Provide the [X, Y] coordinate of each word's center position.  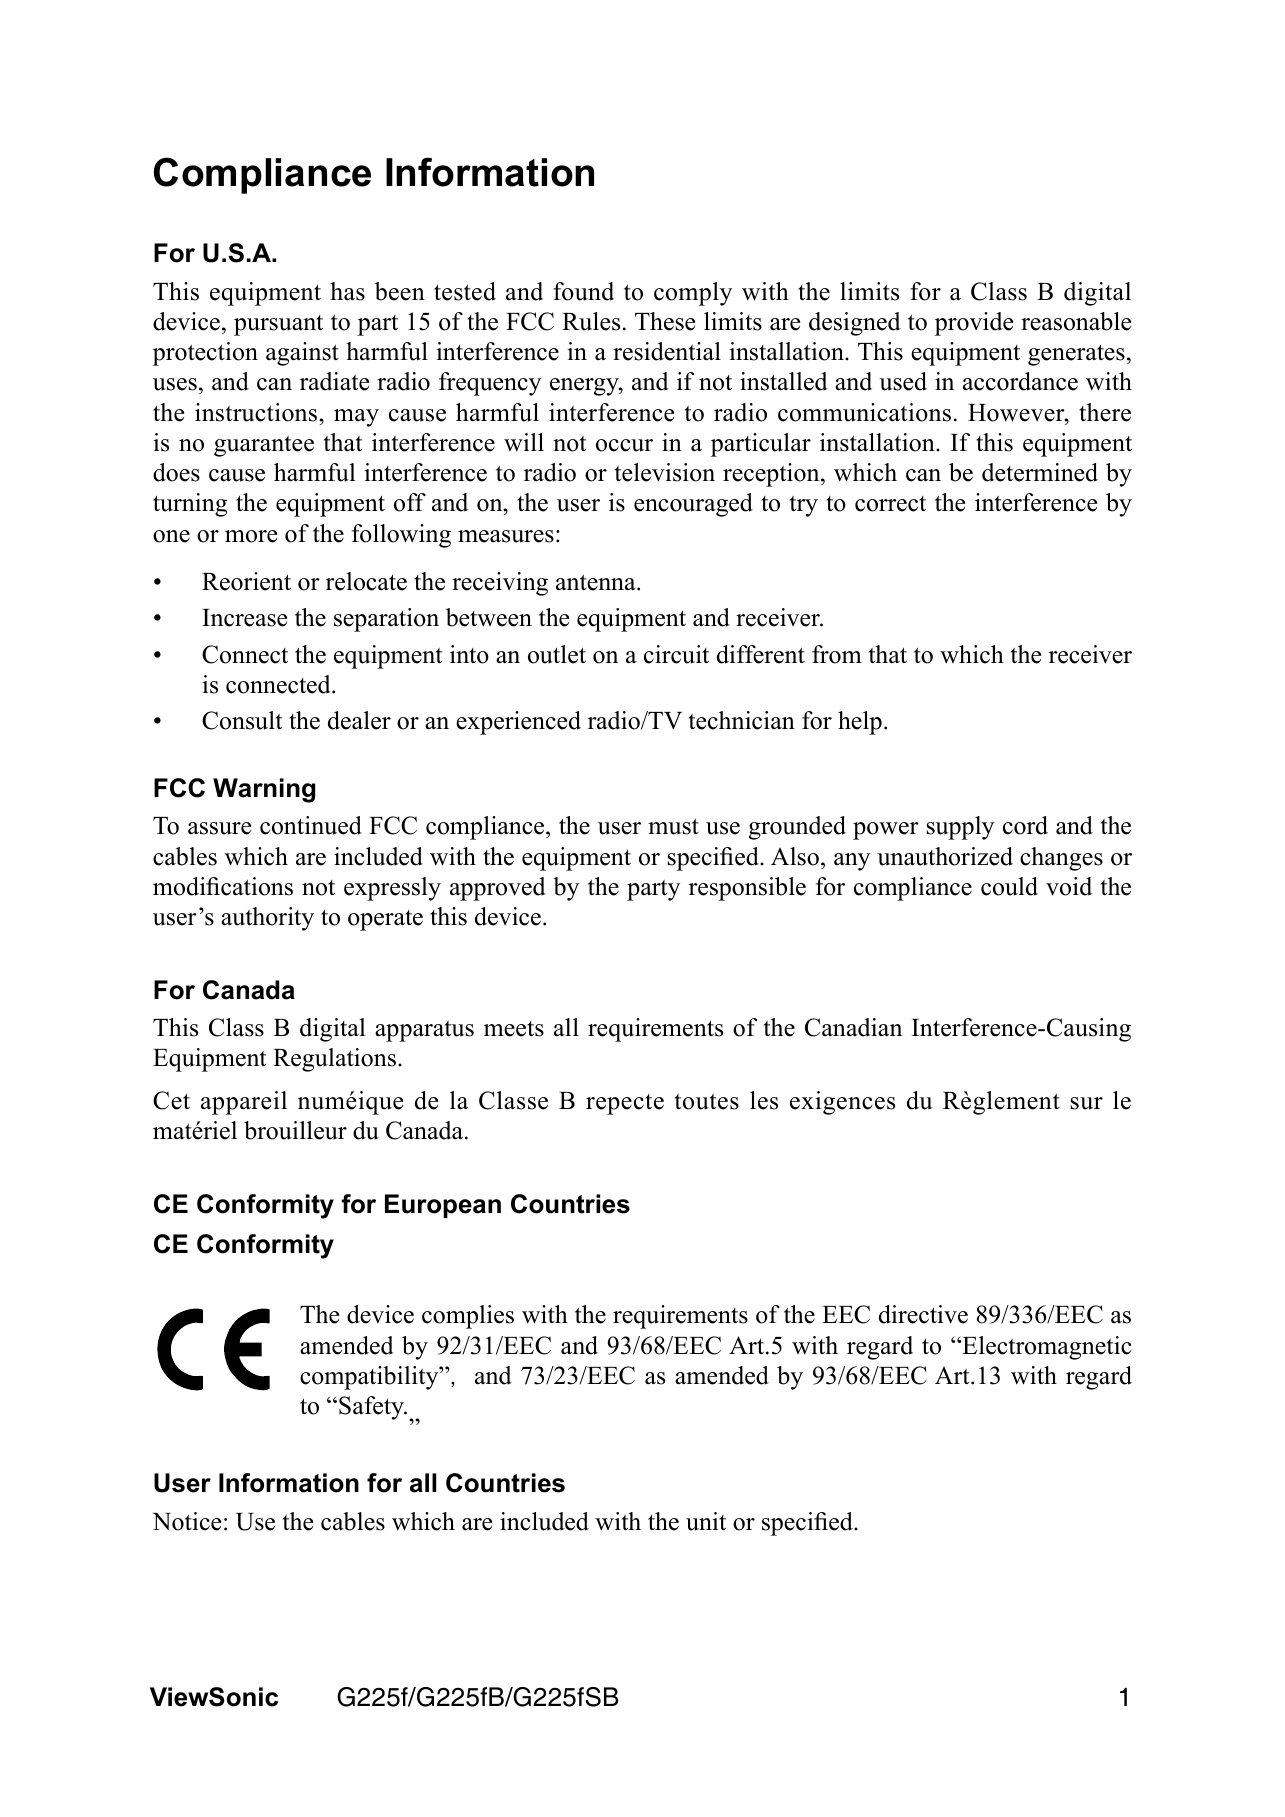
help [860, 723]
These [665, 321]
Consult [242, 720]
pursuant [278, 325]
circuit [676, 654]
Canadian [853, 1027]
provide [974, 324]
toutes [707, 1102]
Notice [186, 1521]
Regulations [334, 1060]
